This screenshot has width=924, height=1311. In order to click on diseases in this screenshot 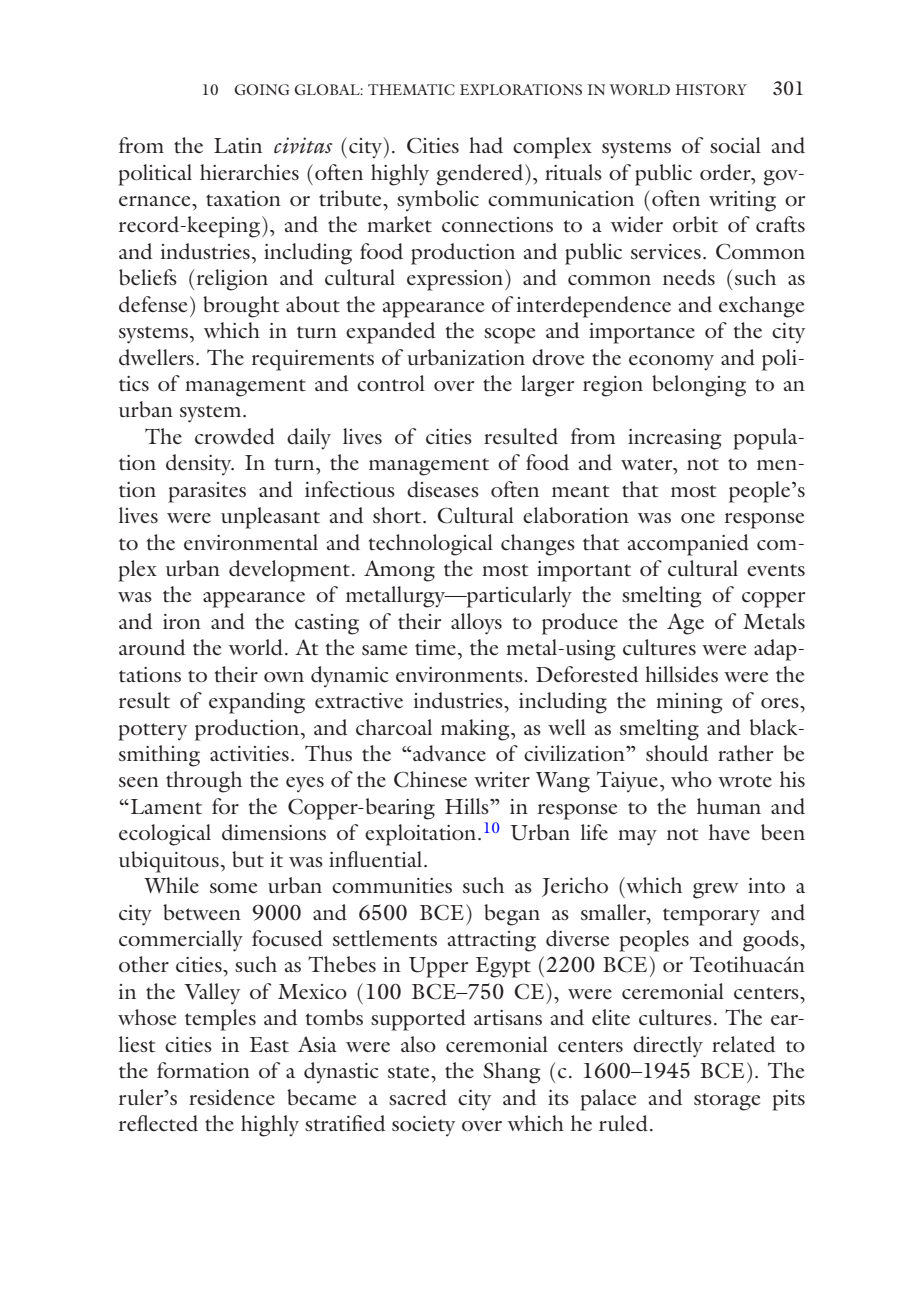, I will do `click(443, 489)`.
